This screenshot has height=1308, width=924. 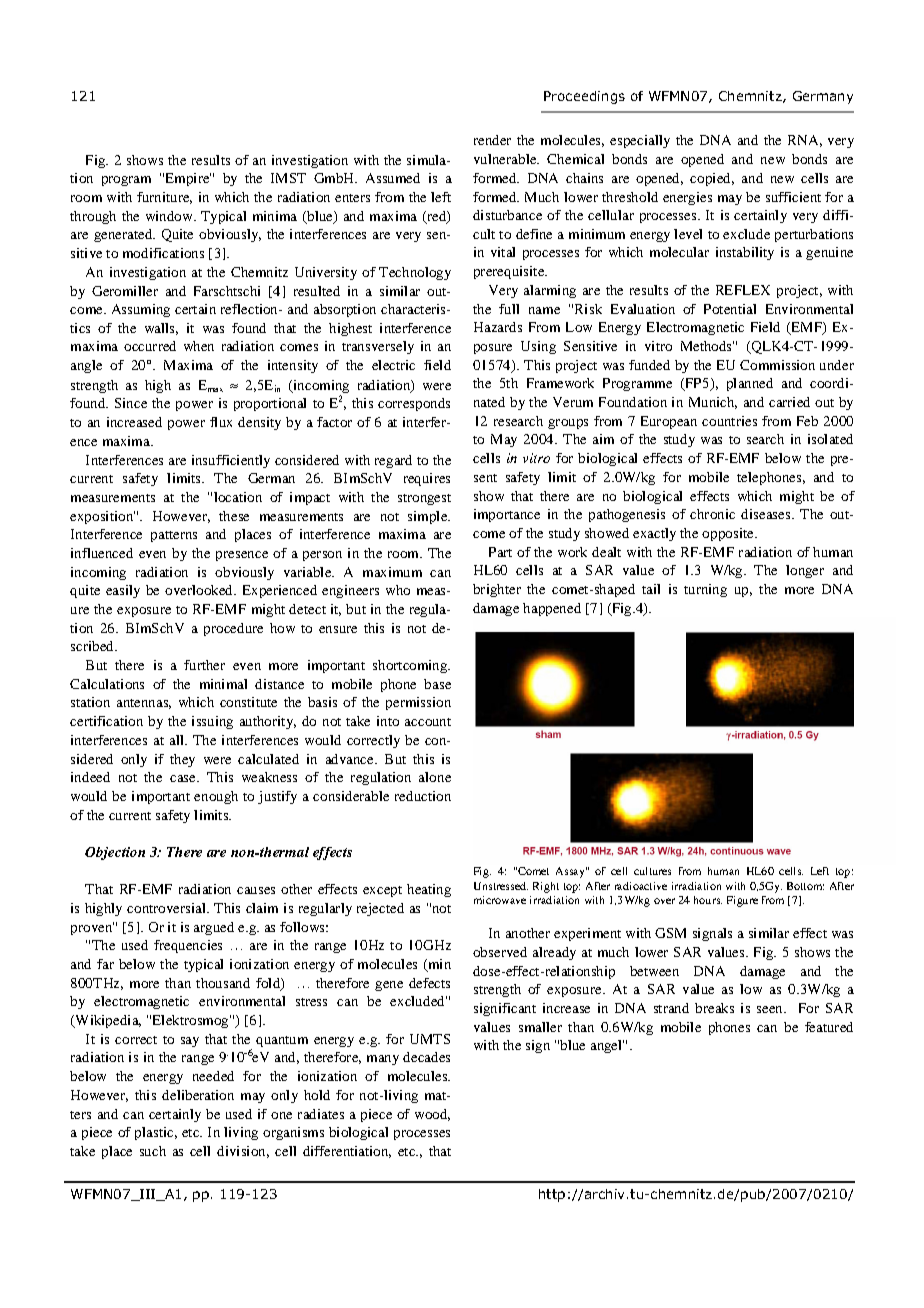 I want to click on Bottom, so click(x=805, y=886).
